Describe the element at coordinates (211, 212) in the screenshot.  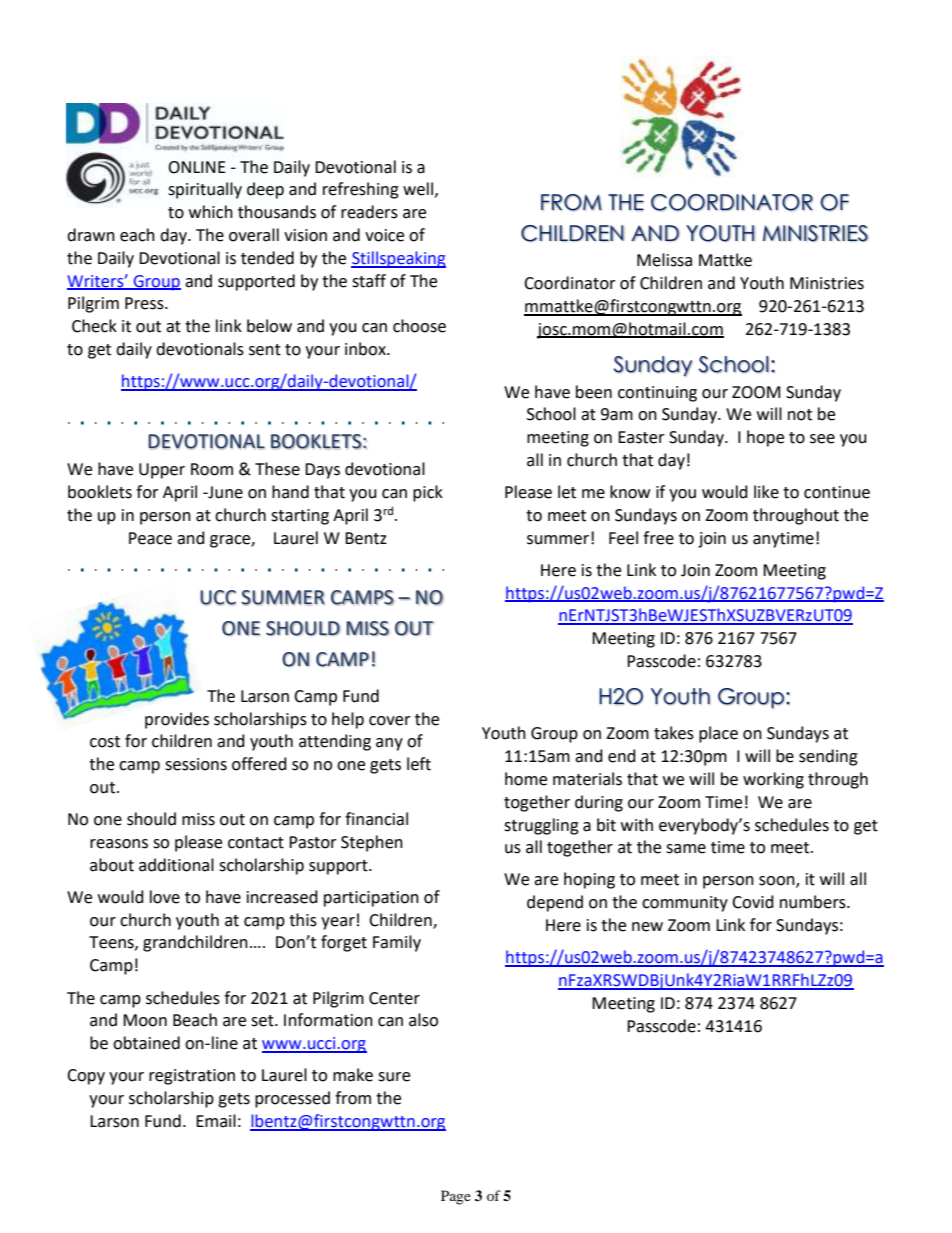
I see `which` at that location.
